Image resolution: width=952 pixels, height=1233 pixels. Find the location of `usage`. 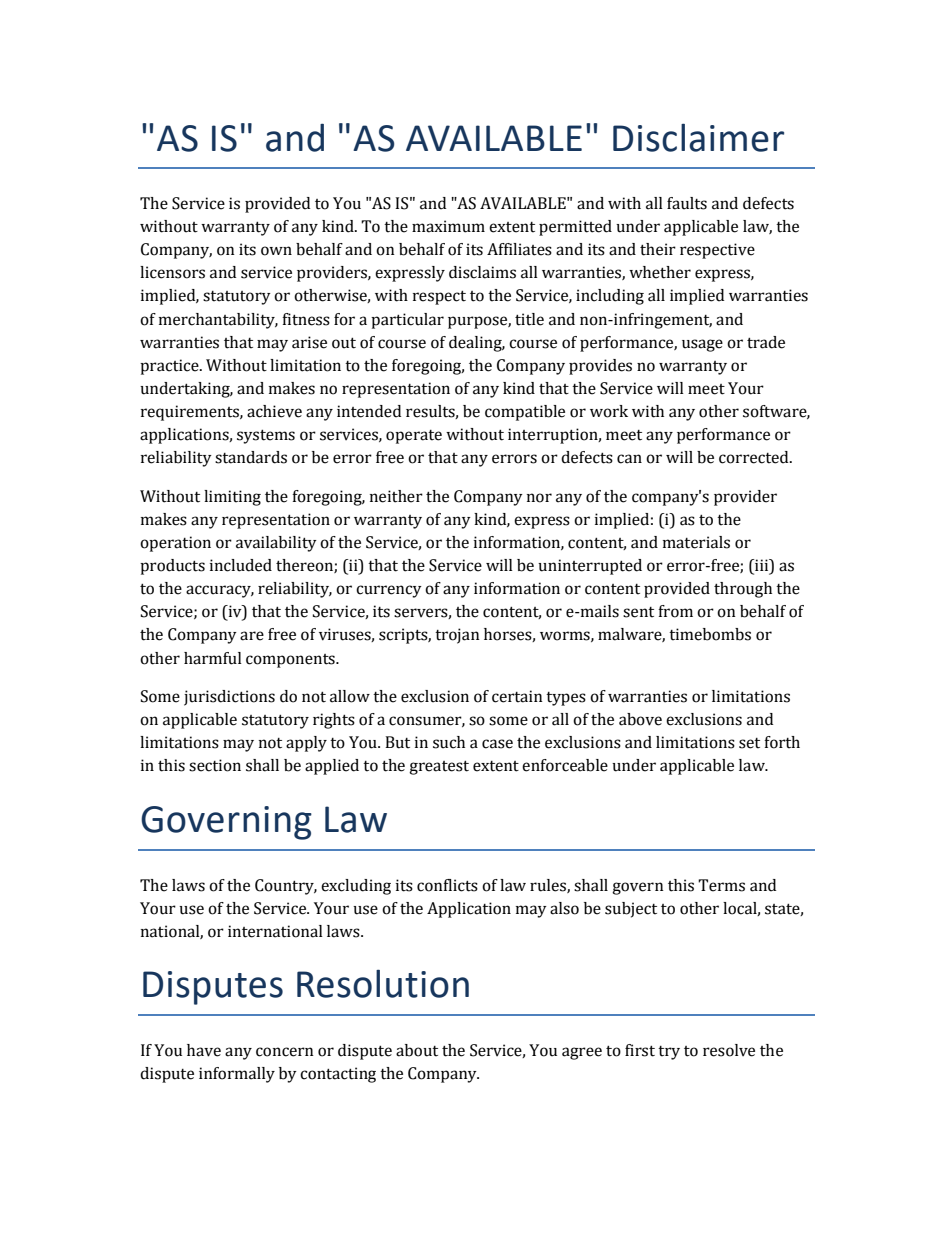

usage is located at coordinates (702, 345).
